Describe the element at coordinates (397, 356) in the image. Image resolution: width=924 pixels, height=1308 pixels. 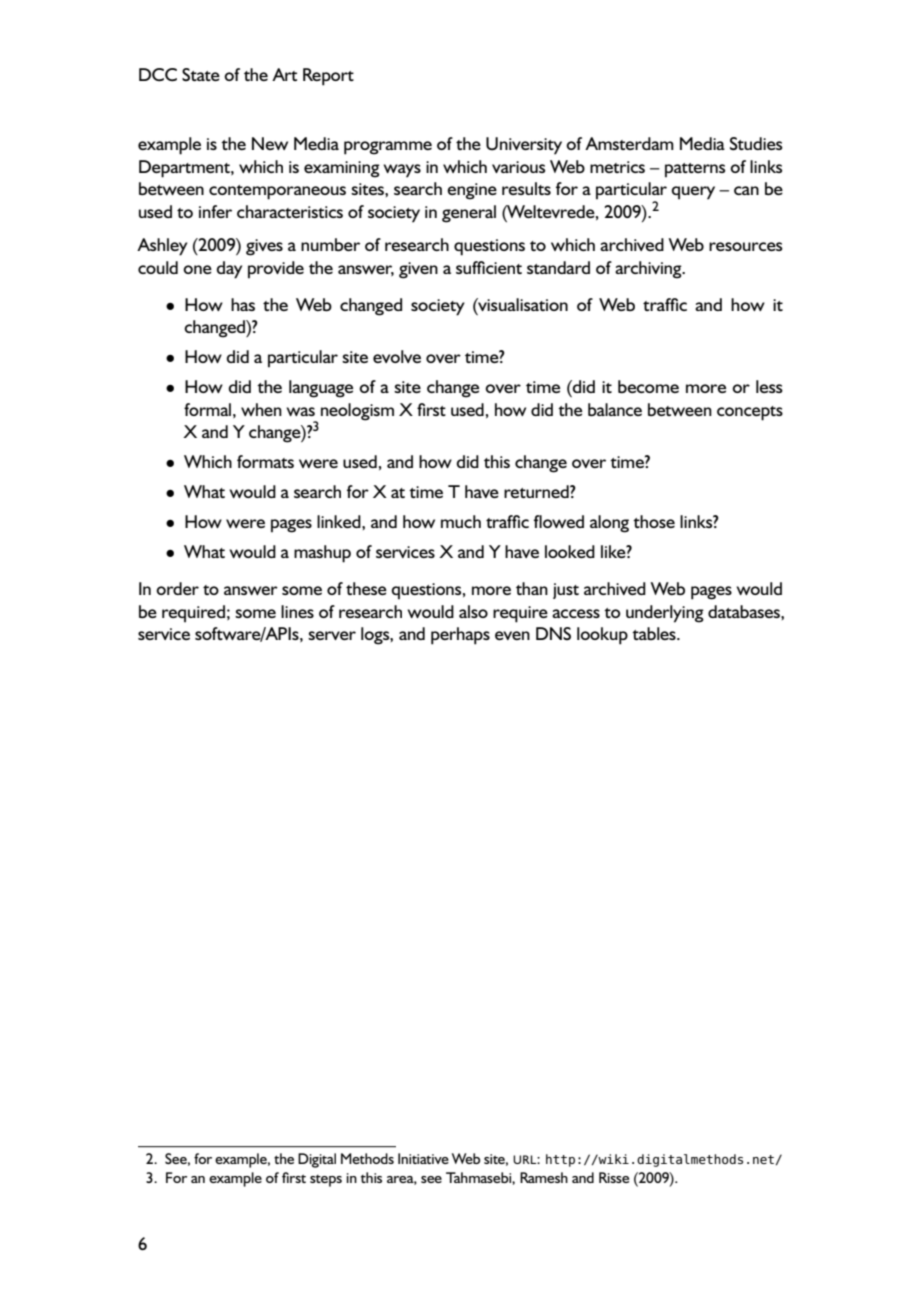
I see `evolve` at that location.
